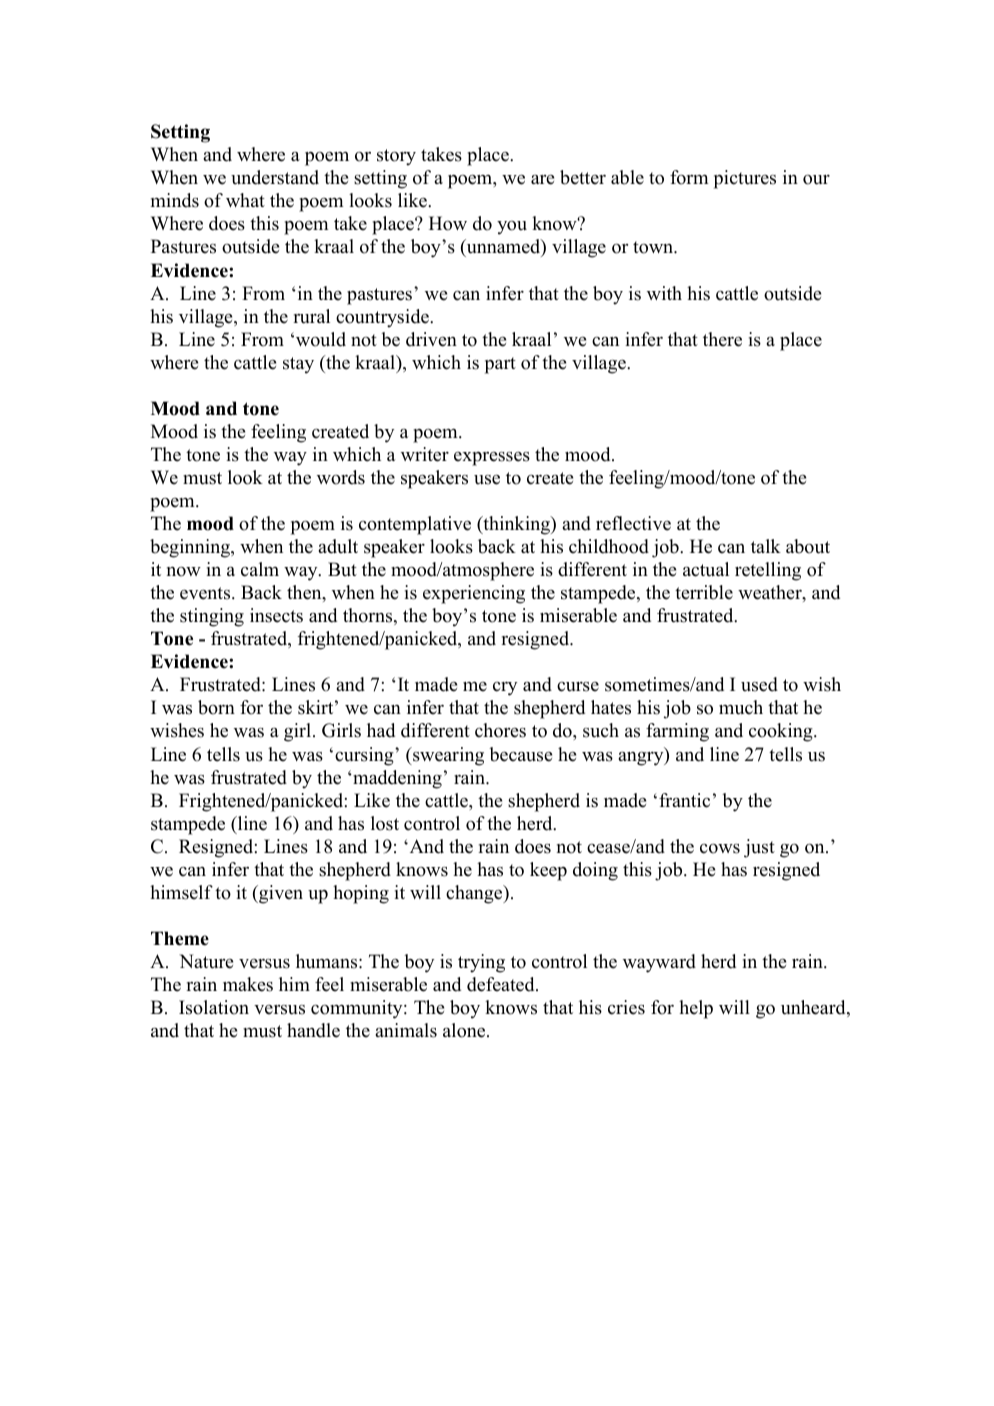 This screenshot has height=1406, width=994. What do you see at coordinates (745, 179) in the screenshot?
I see `pictures` at bounding box center [745, 179].
